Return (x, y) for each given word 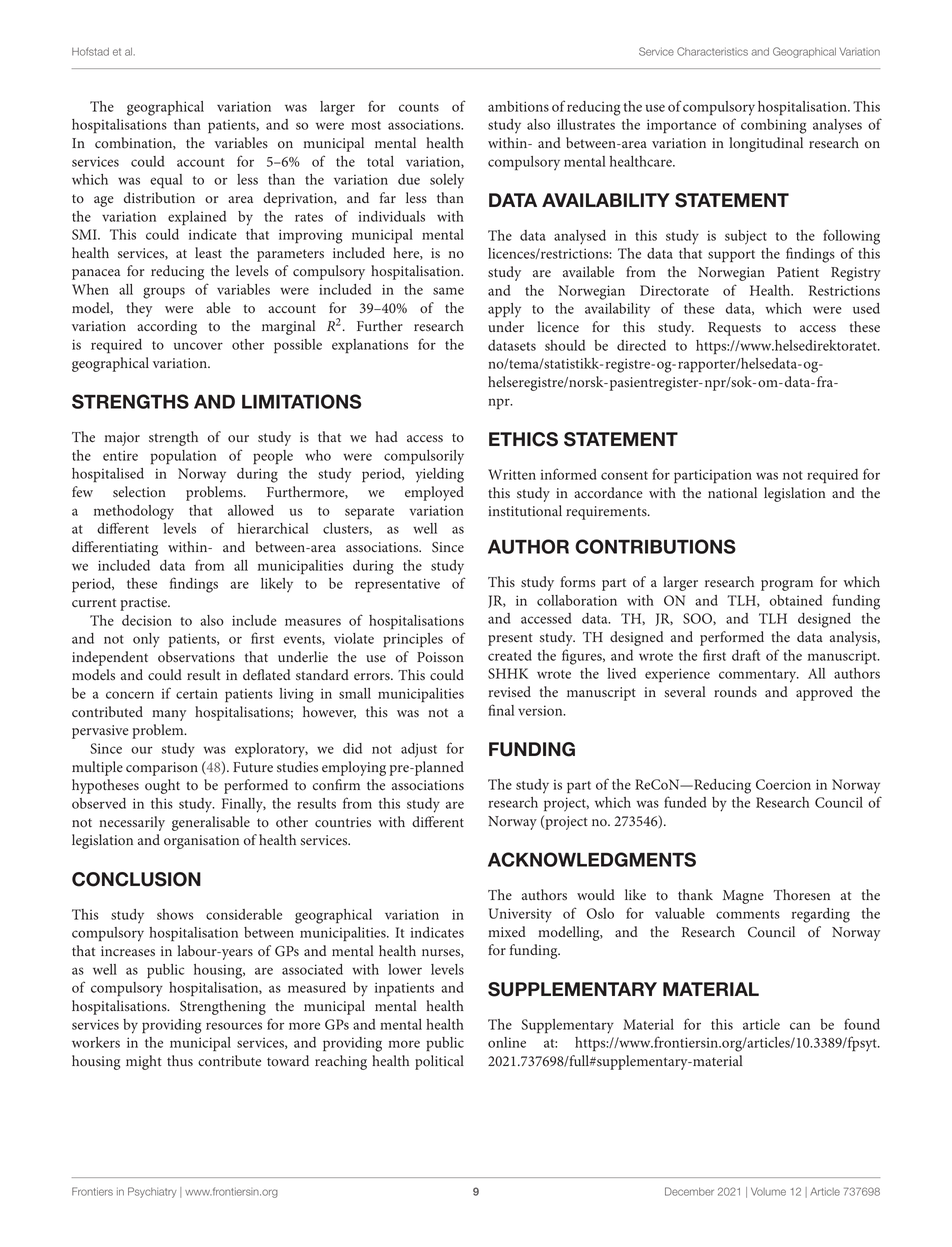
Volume (768, 1192)
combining (774, 126)
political (439, 1062)
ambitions (518, 106)
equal (166, 181)
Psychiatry (152, 1192)
